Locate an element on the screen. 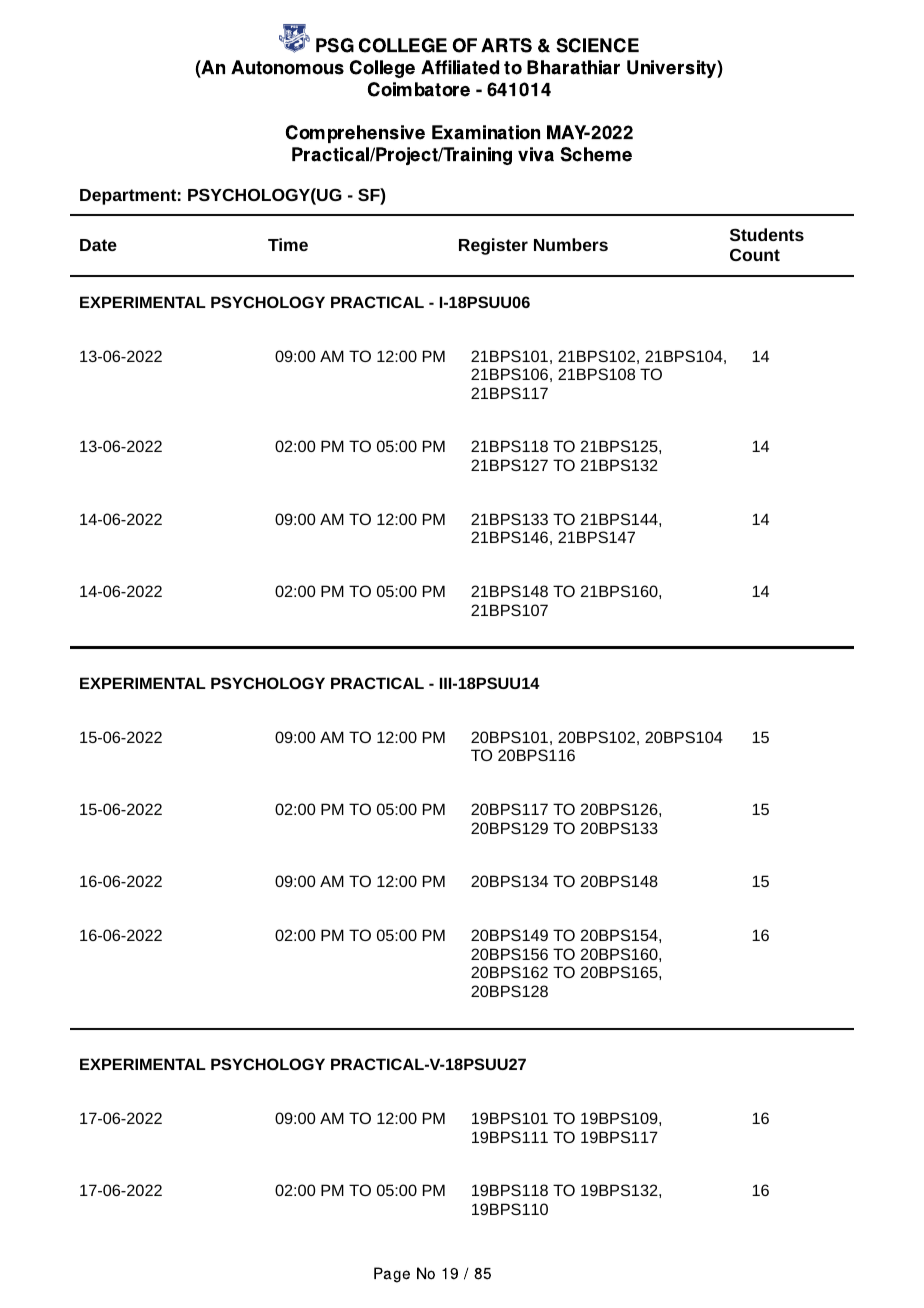  Register is located at coordinates (493, 246).
